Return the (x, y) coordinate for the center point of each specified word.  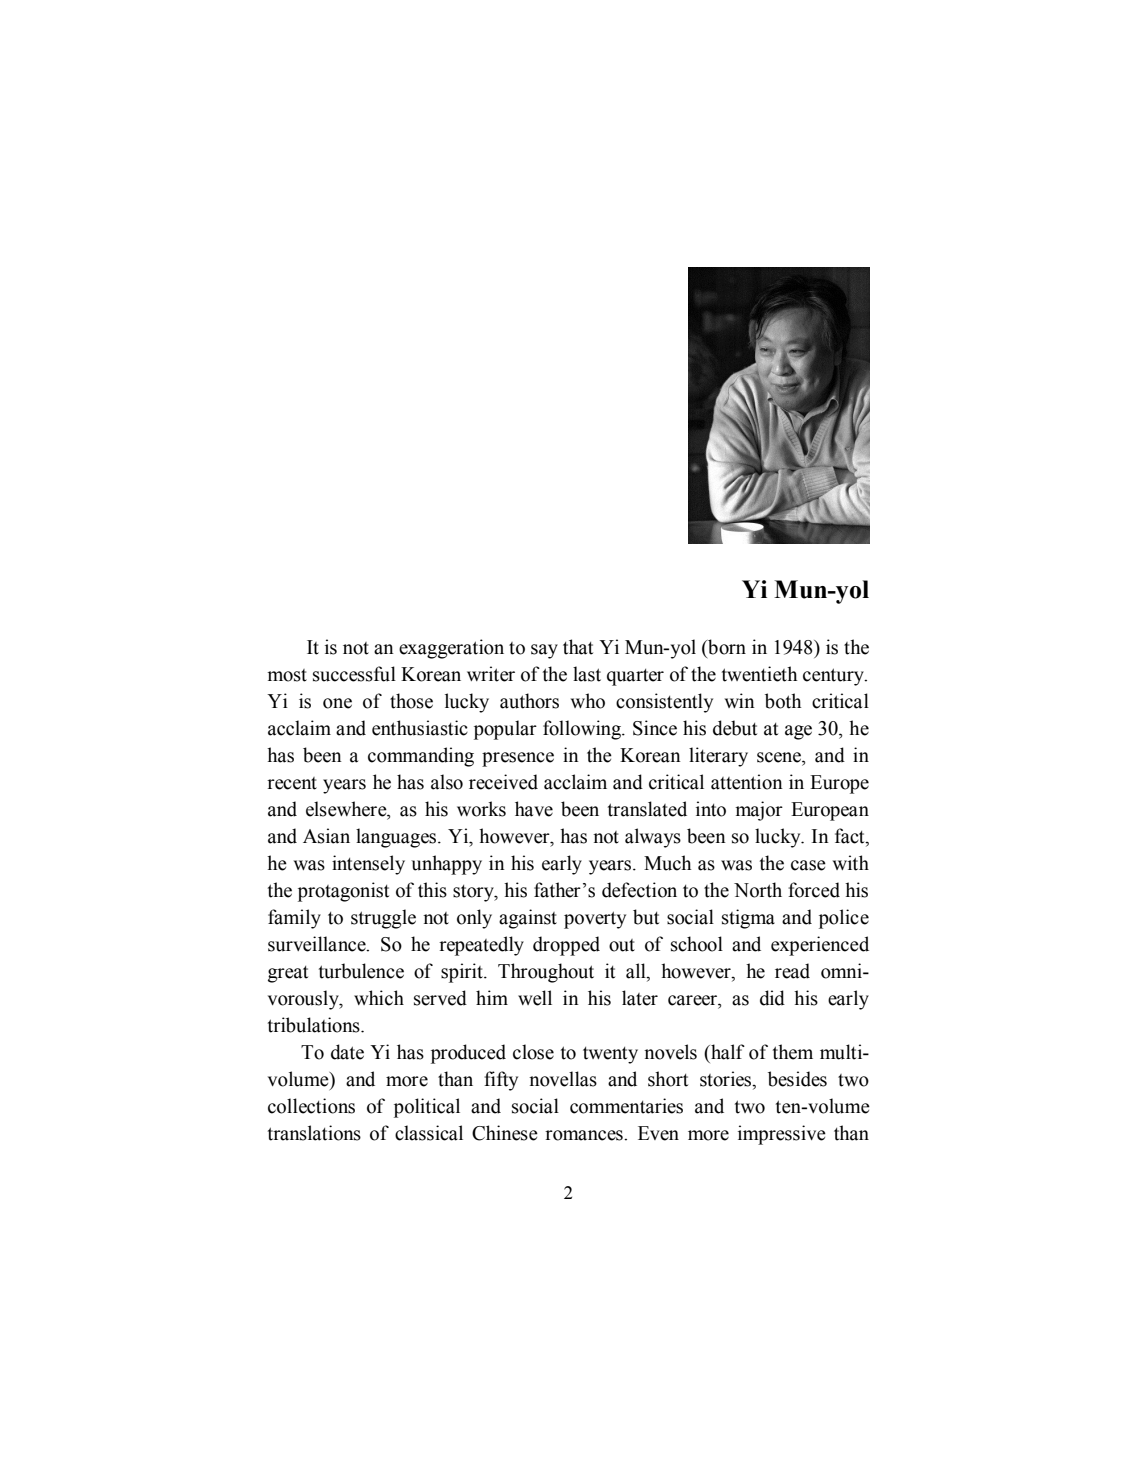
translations (314, 1133)
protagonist (343, 892)
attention (747, 782)
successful (354, 674)
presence (518, 759)
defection (639, 890)
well (535, 998)
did (772, 998)
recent (292, 783)
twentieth (759, 674)
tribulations (315, 1025)
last (587, 674)
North (758, 890)
